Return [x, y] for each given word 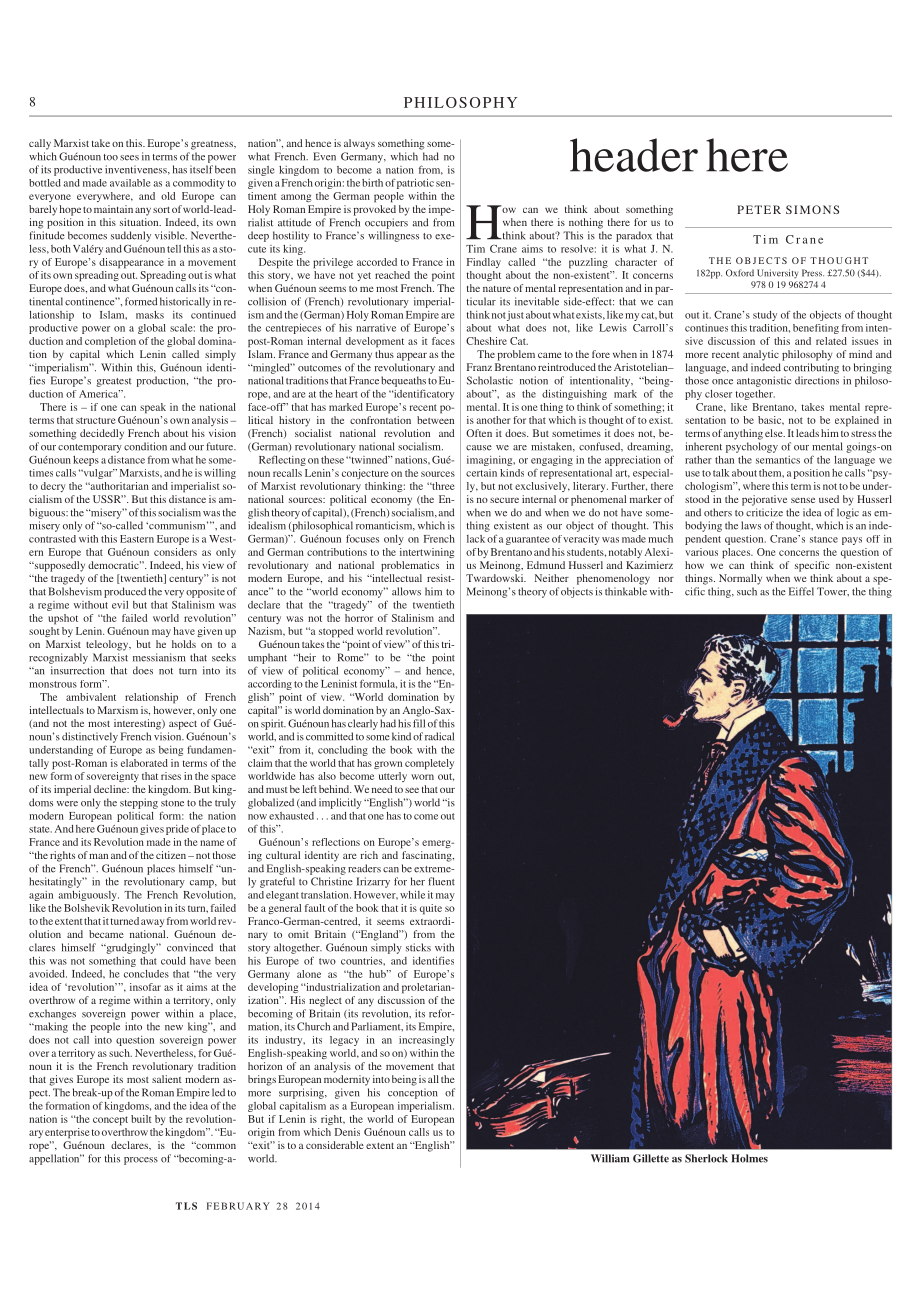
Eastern [137, 539]
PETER [759, 209]
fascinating [428, 856]
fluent [441, 881]
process [141, 1161]
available [130, 183]
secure [504, 500]
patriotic [415, 184]
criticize [764, 512]
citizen [172, 855]
